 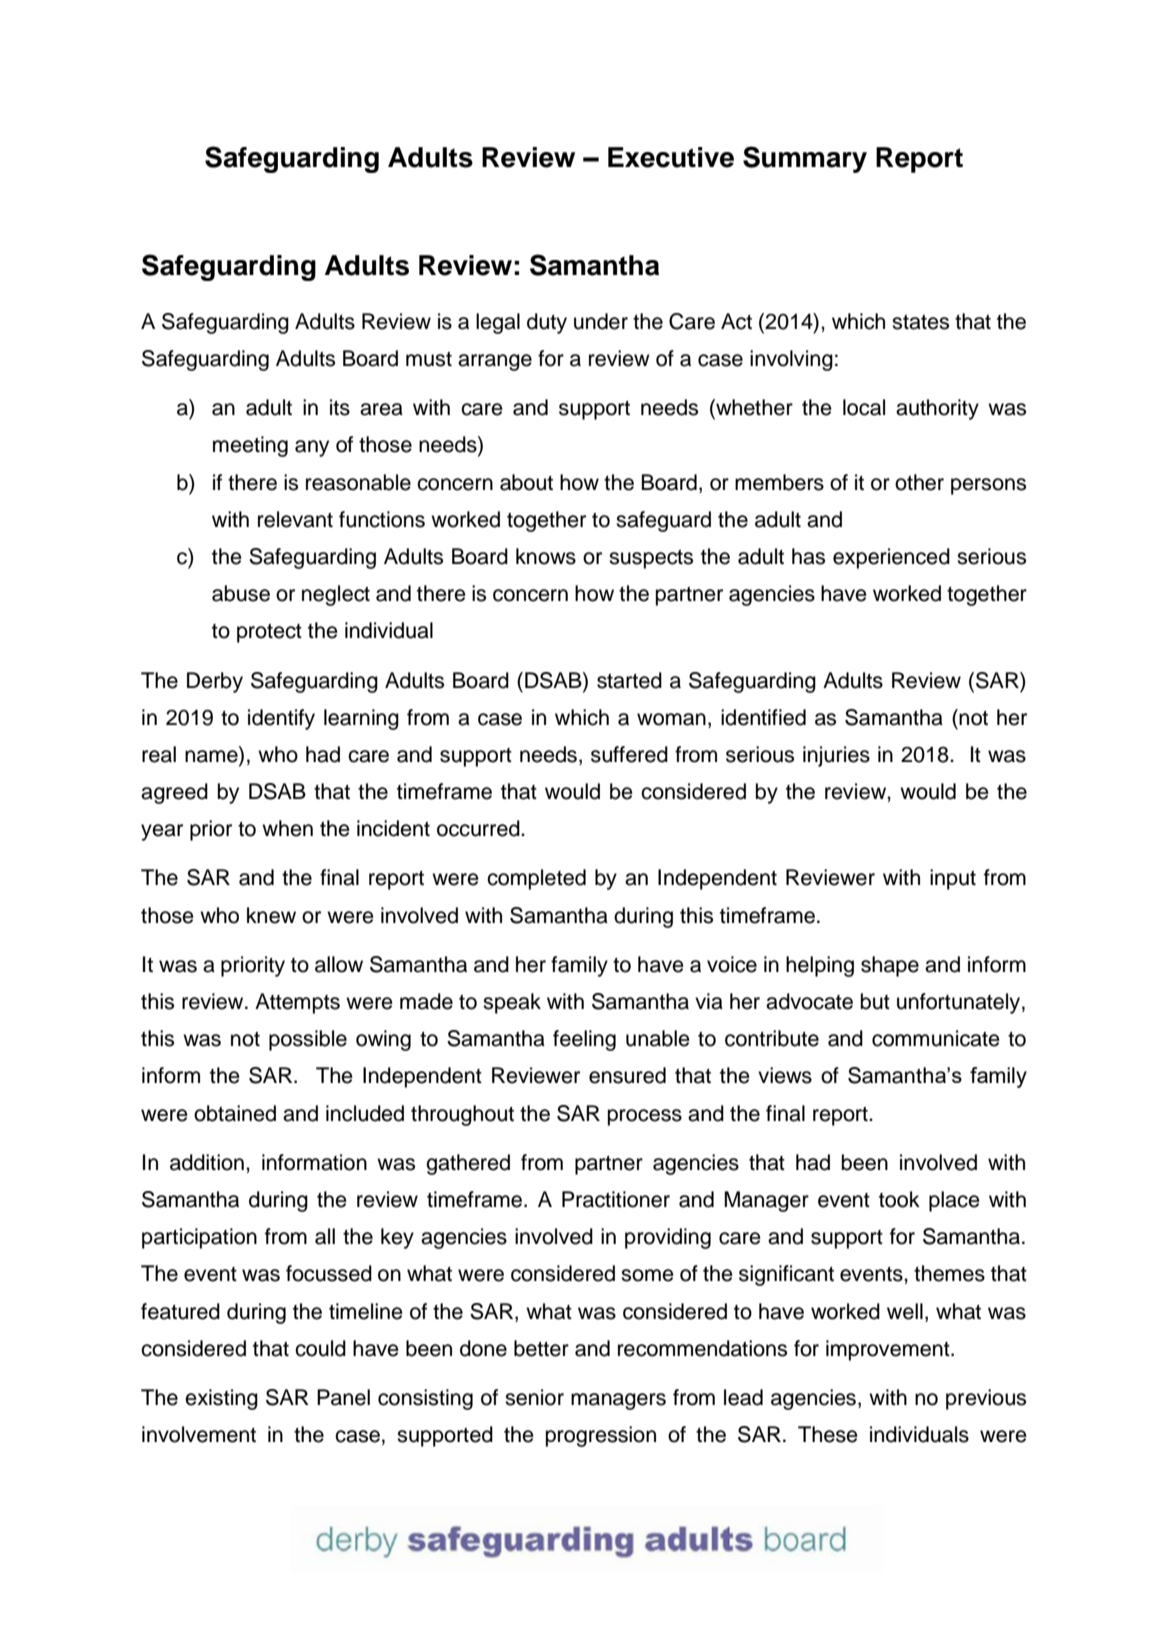 What do you see at coordinates (221, 1399) in the screenshot?
I see `existing` at bounding box center [221, 1399].
